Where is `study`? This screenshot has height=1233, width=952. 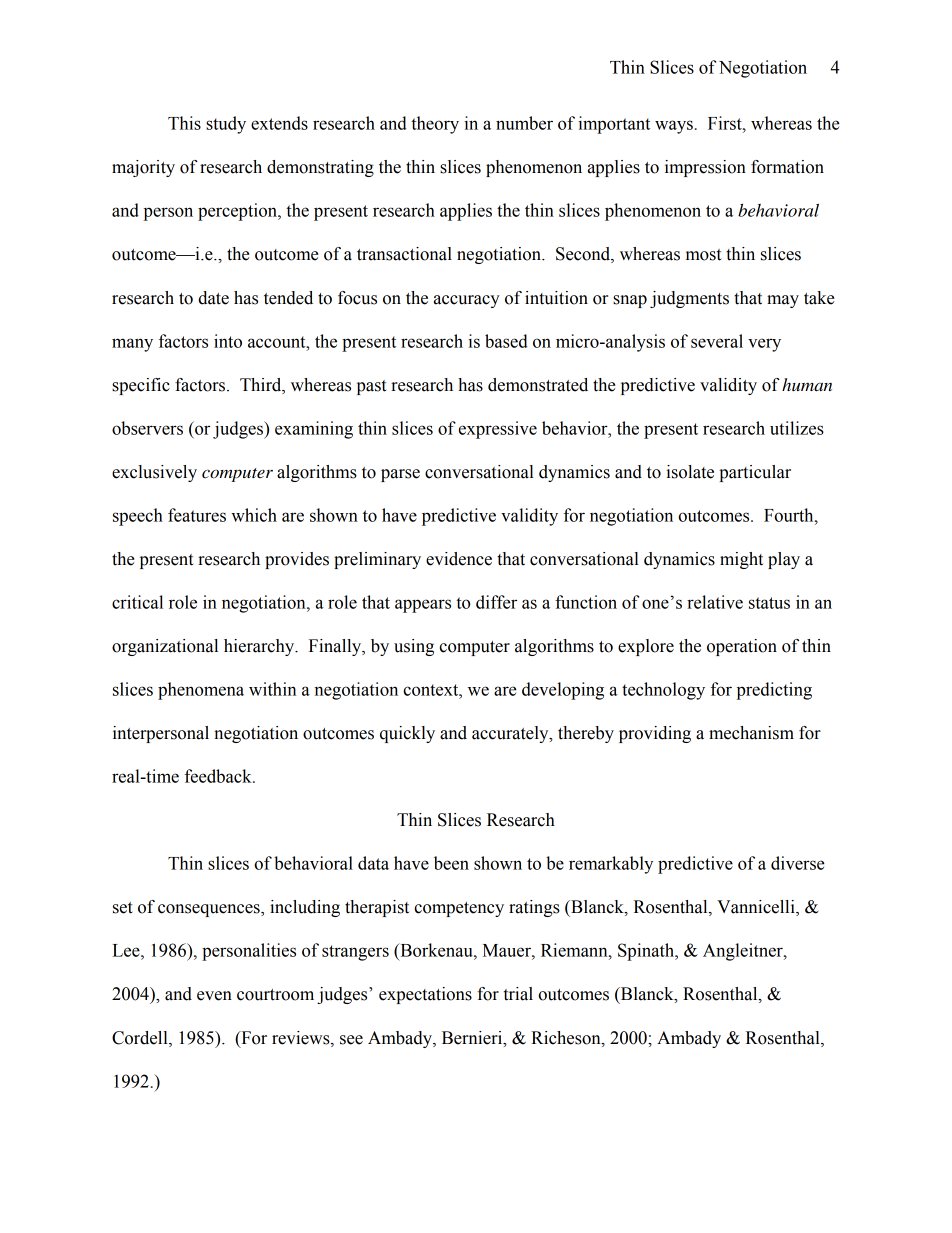
study is located at coordinates (226, 125).
